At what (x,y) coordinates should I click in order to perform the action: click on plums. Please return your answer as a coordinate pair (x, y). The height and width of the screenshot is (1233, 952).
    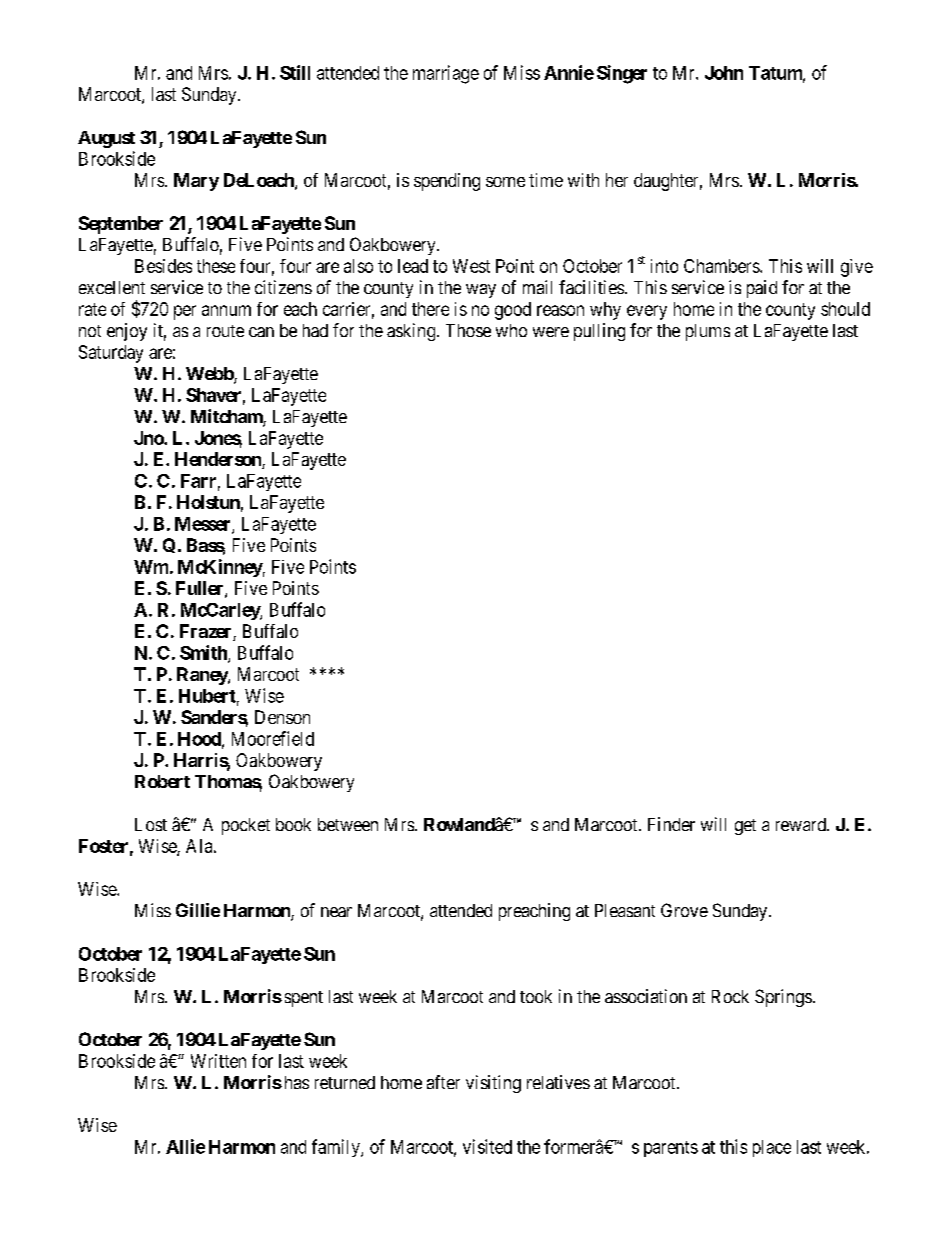
    Looking at the image, I should click on (708, 332).
